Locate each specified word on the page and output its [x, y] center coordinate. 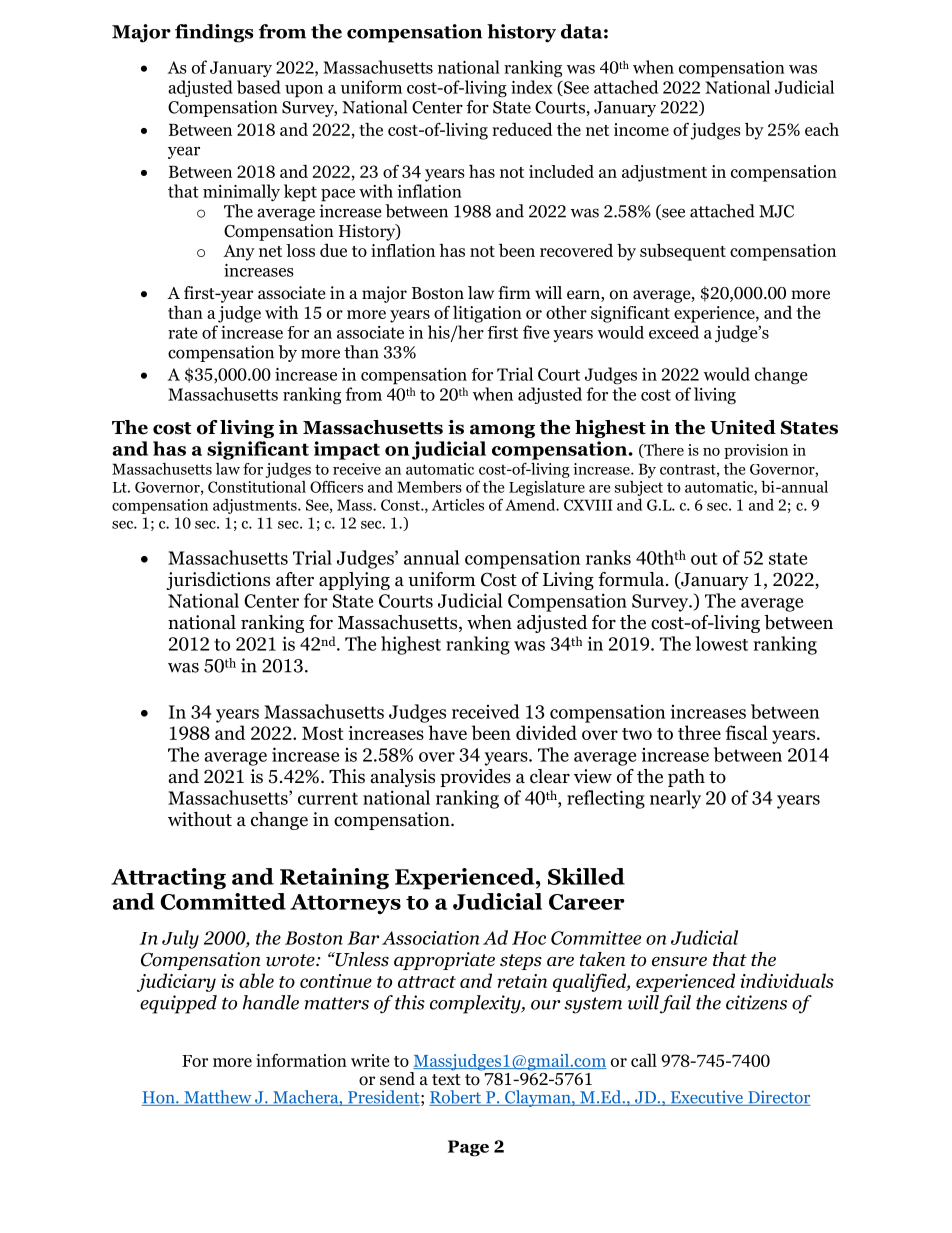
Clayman [538, 1098]
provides [475, 778]
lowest [721, 643]
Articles [458, 505]
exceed [674, 332]
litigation [487, 314]
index [532, 87]
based [259, 87]
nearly [675, 799]
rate [183, 333]
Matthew [218, 1098]
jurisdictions [218, 581]
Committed [223, 901]
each [822, 129]
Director [778, 1098]
